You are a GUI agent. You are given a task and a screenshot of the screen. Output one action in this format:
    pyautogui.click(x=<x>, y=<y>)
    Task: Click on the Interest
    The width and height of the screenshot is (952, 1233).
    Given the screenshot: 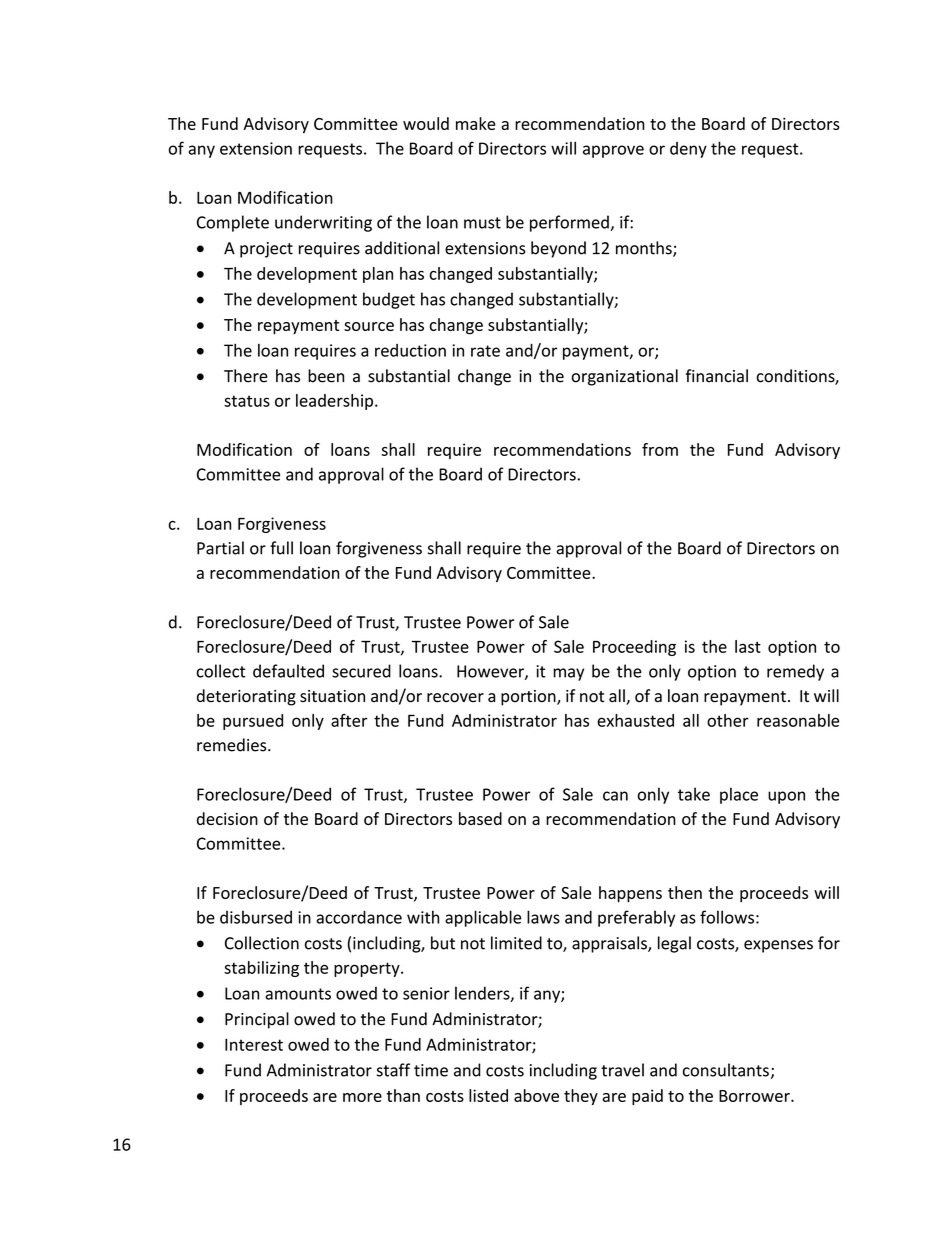 What is the action you would take?
    pyautogui.click(x=254, y=1044)
